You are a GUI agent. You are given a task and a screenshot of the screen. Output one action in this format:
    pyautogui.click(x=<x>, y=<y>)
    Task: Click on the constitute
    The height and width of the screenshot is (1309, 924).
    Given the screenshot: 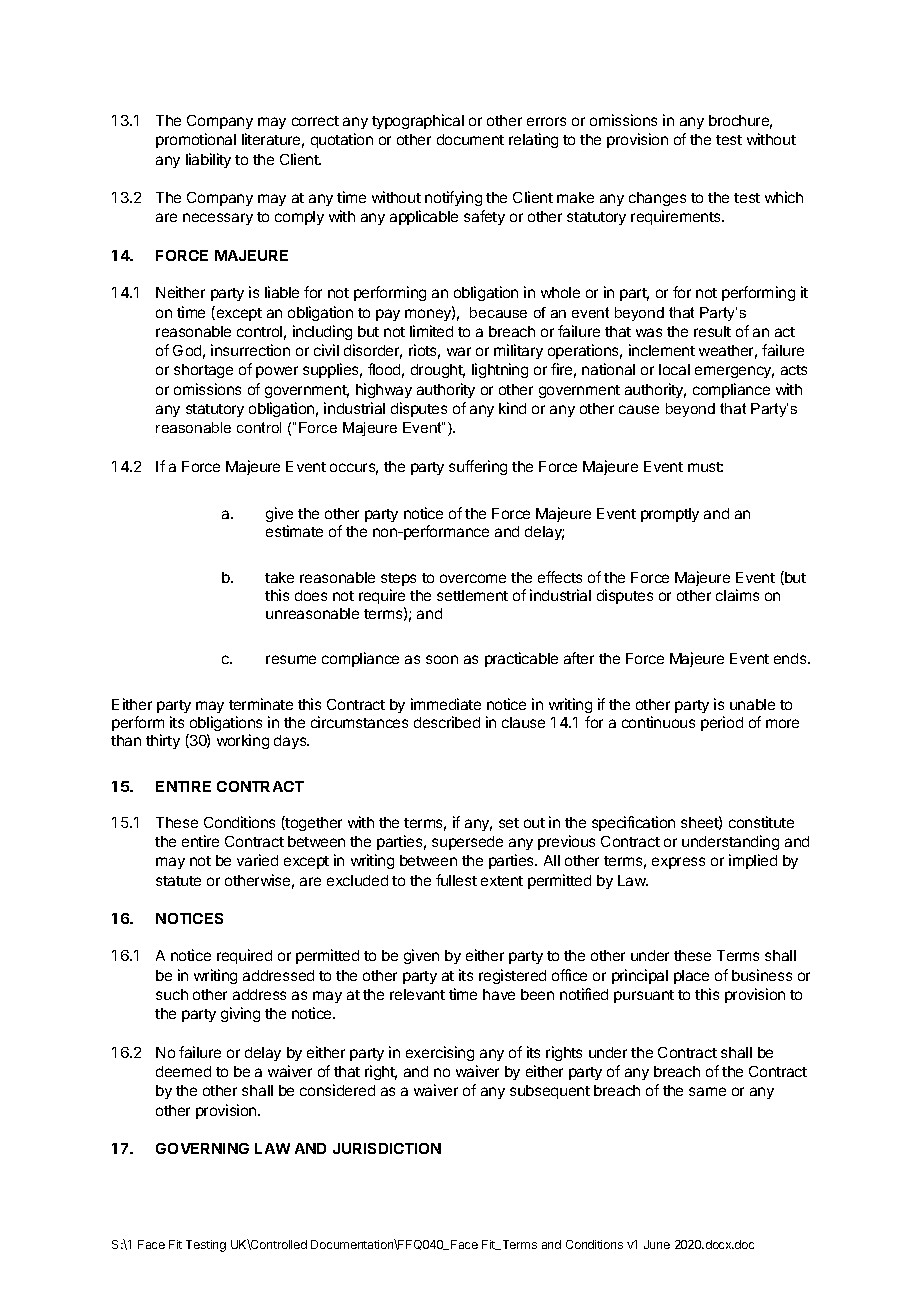 What is the action you would take?
    pyautogui.click(x=761, y=822)
